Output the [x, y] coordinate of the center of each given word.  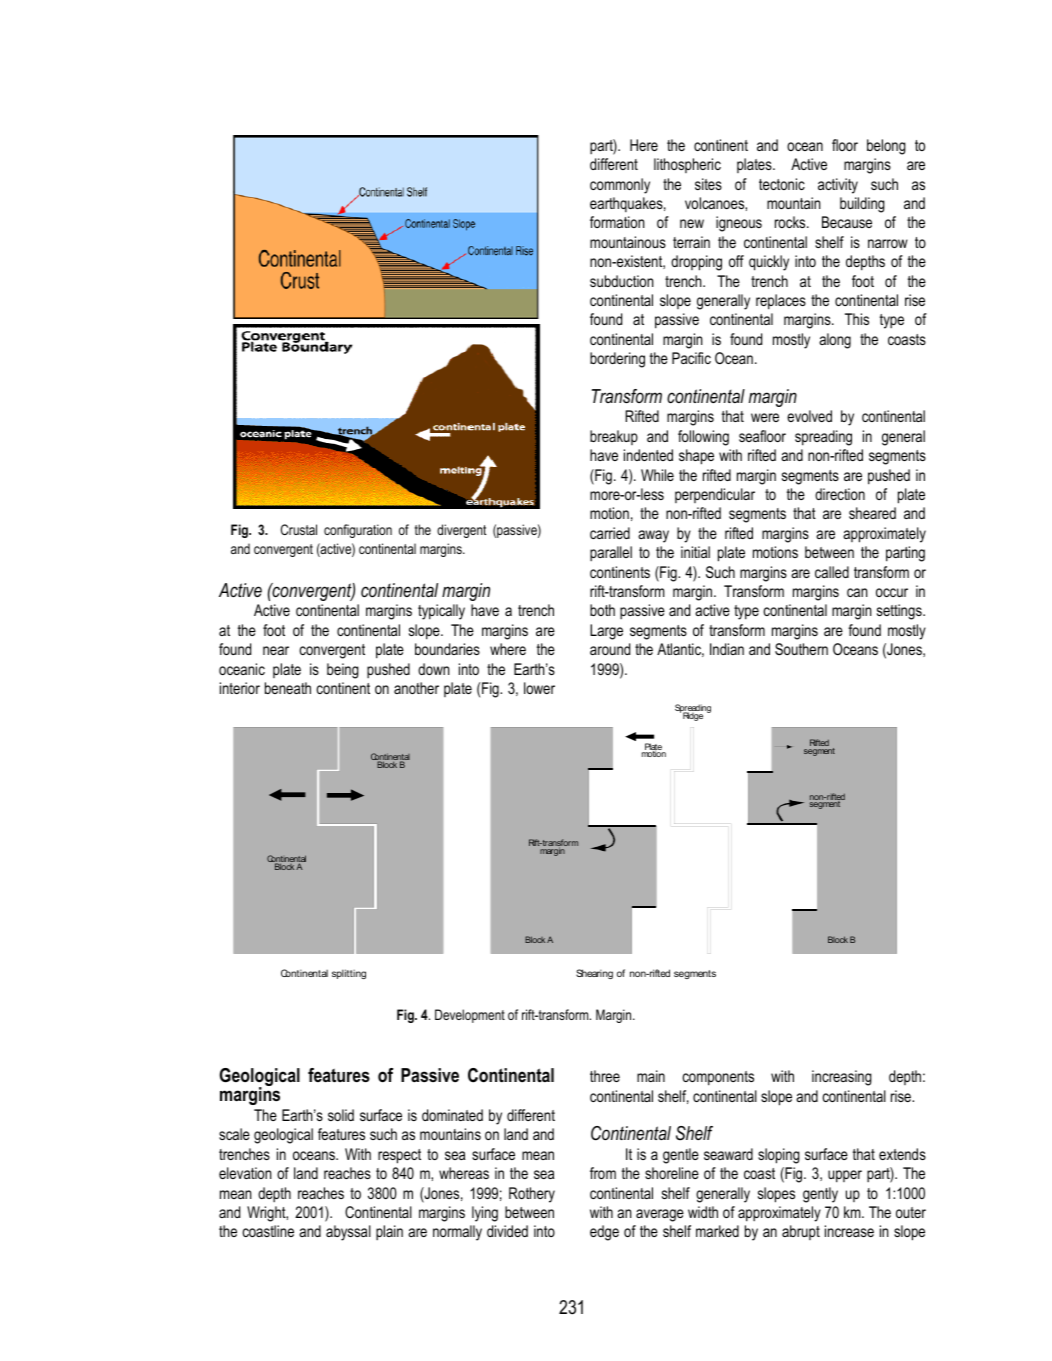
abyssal [348, 1233]
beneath [288, 688]
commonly [620, 186]
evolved [809, 416]
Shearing [594, 974]
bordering [617, 360]
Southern [801, 649]
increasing [842, 1078]
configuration [358, 531]
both [602, 610]
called [832, 572]
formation [617, 222]
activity [838, 186]
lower [539, 688]
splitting [349, 974]
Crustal [299, 529]
